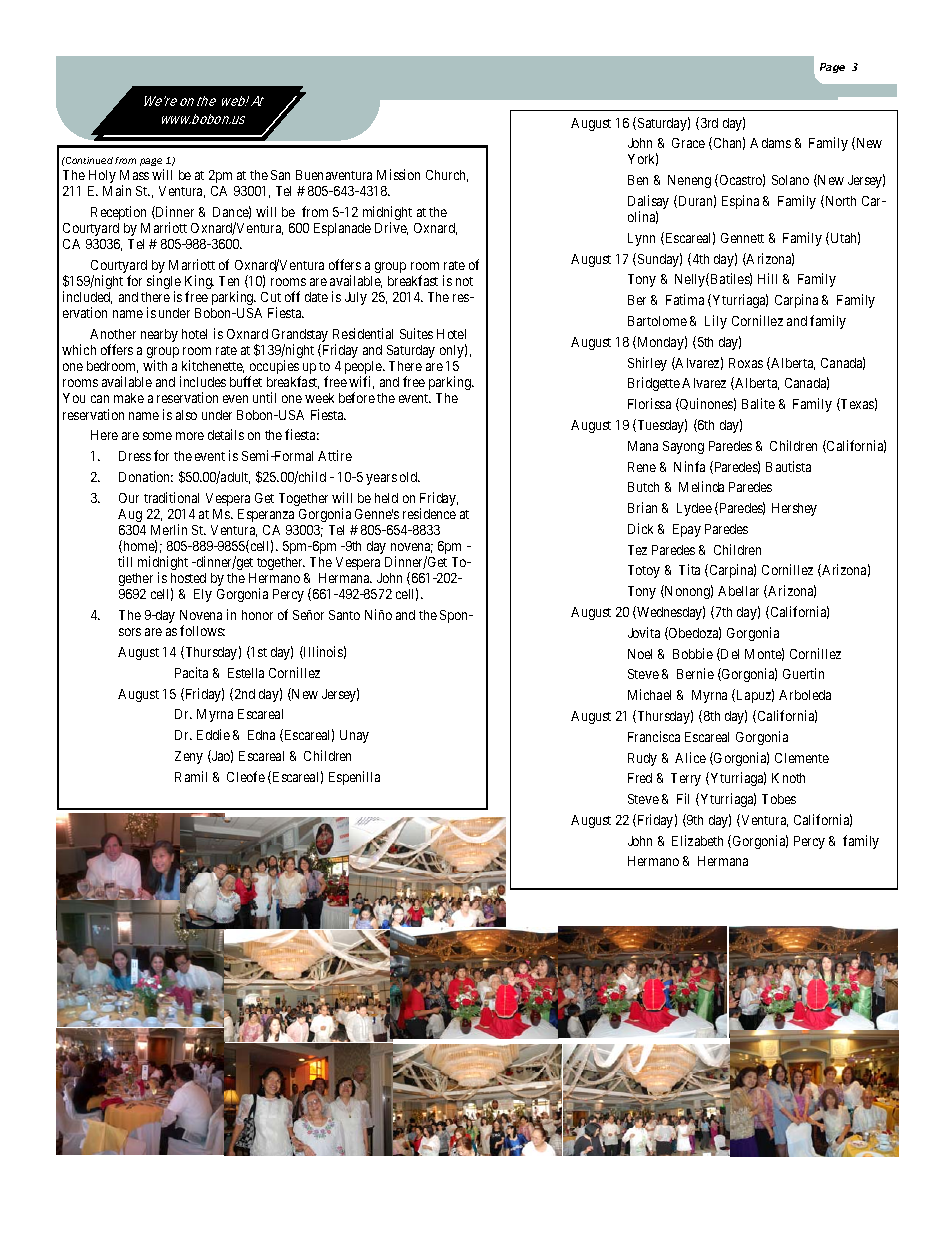 The image size is (952, 1233). Describe the element at coordinates (344, 615) in the screenshot. I see `Santo` at that location.
